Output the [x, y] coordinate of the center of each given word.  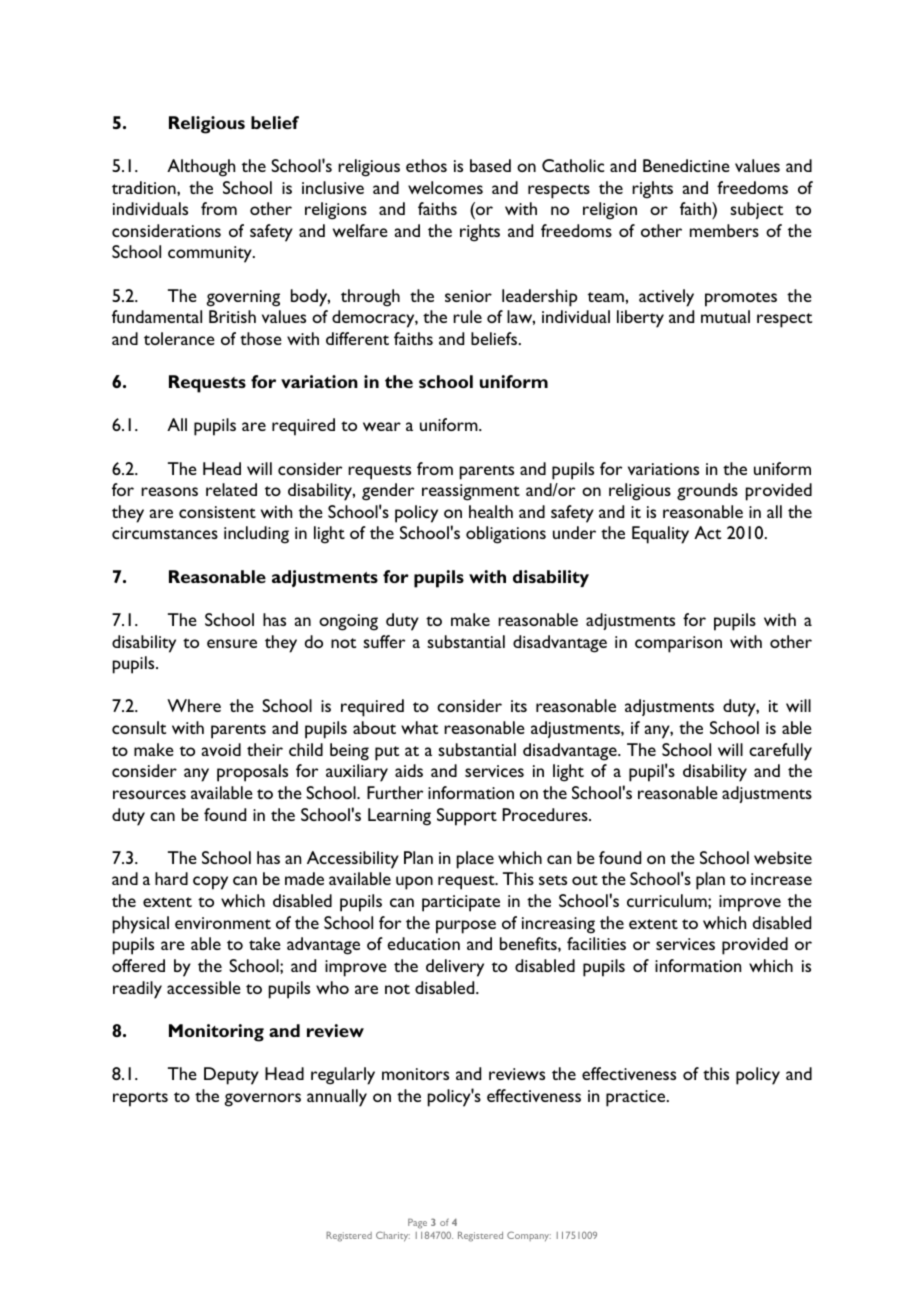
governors [262, 1100]
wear [382, 426]
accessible [204, 987]
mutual [725, 316]
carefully [780, 752]
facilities [596, 943]
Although [201, 168]
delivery [455, 968]
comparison [678, 644]
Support [467, 817]
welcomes [445, 187]
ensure [232, 643]
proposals [252, 773]
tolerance [179, 338]
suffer [384, 641]
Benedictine [686, 165]
